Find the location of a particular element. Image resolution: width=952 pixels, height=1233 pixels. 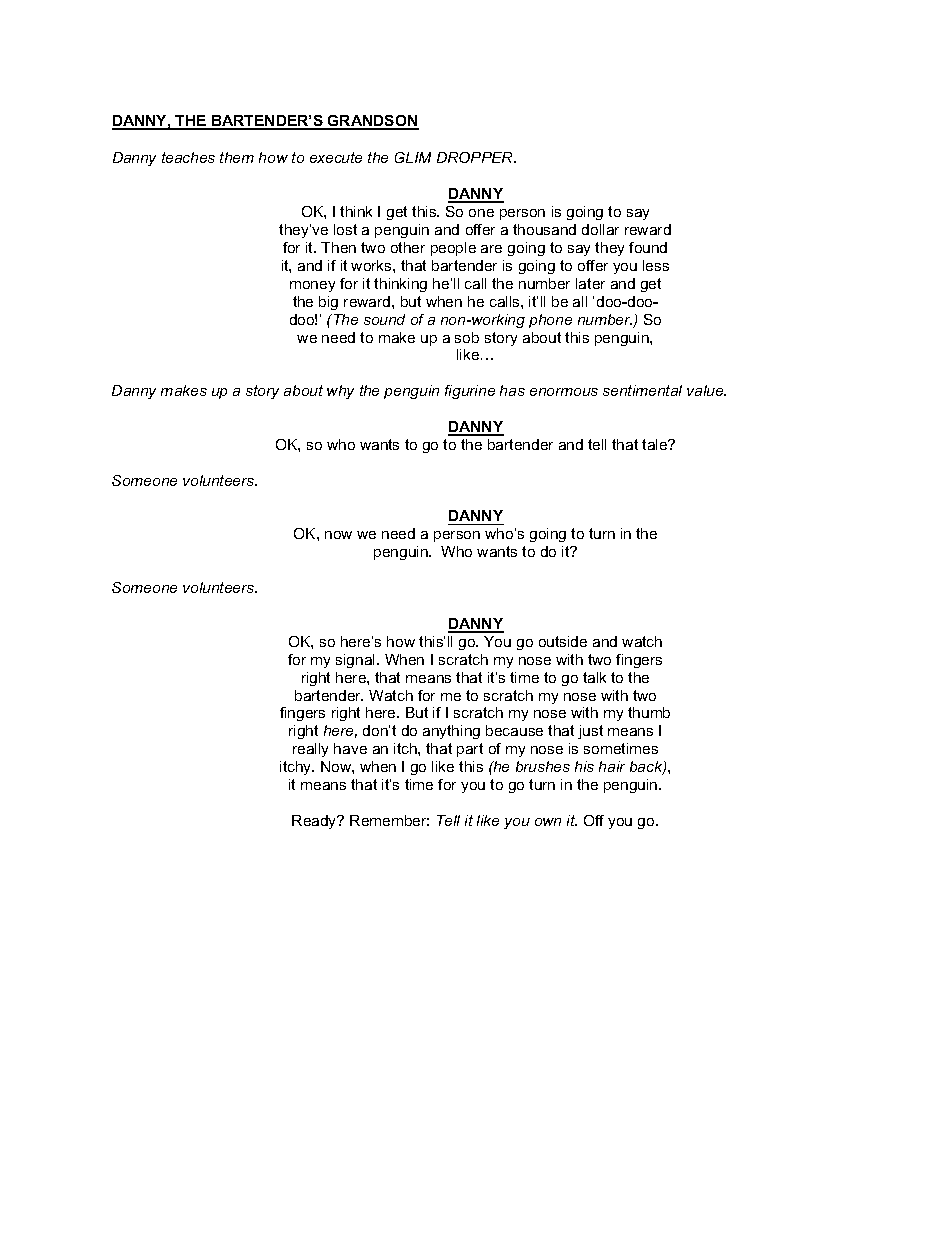

them is located at coordinates (237, 157).
